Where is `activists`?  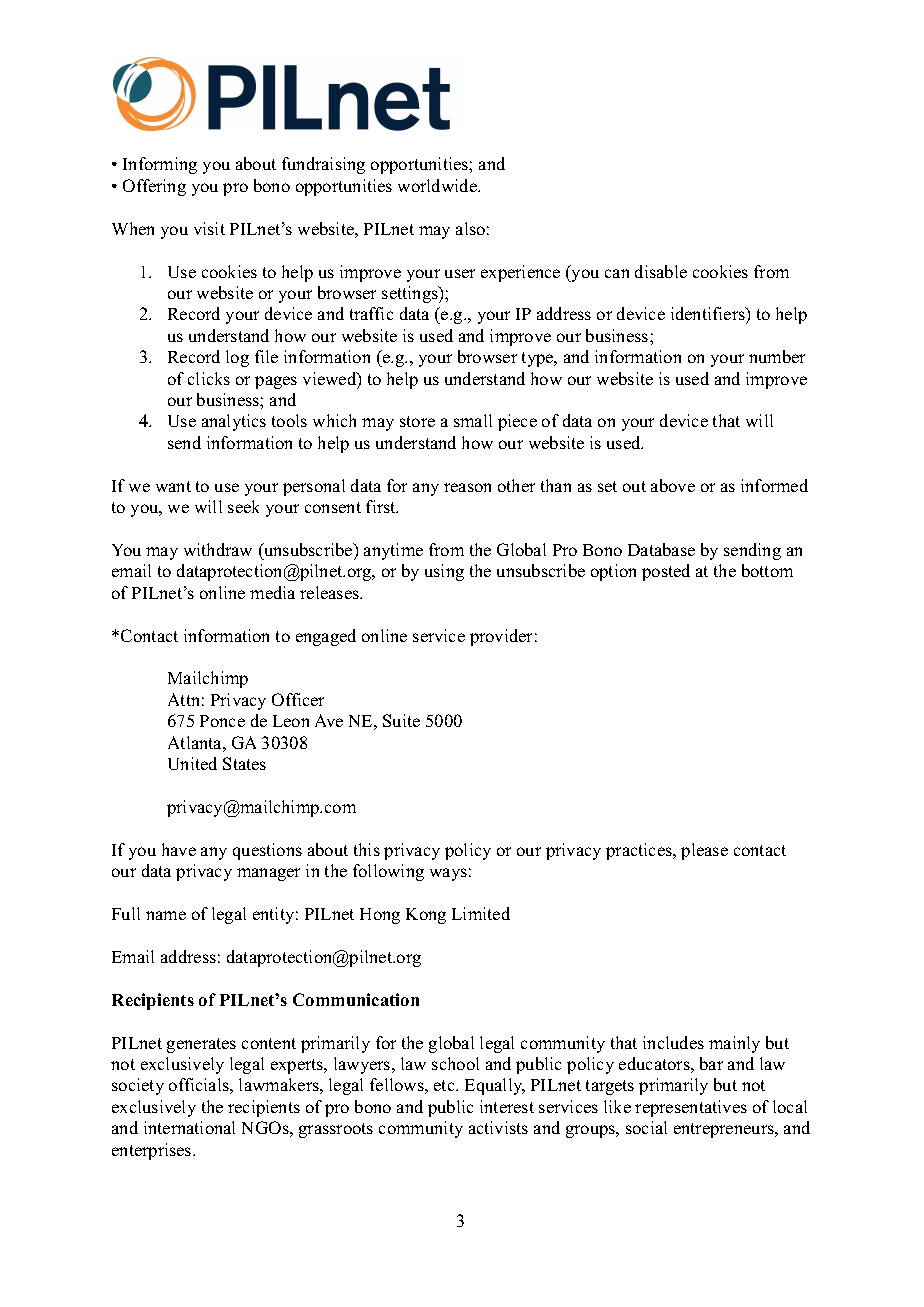 activists is located at coordinates (498, 1127).
